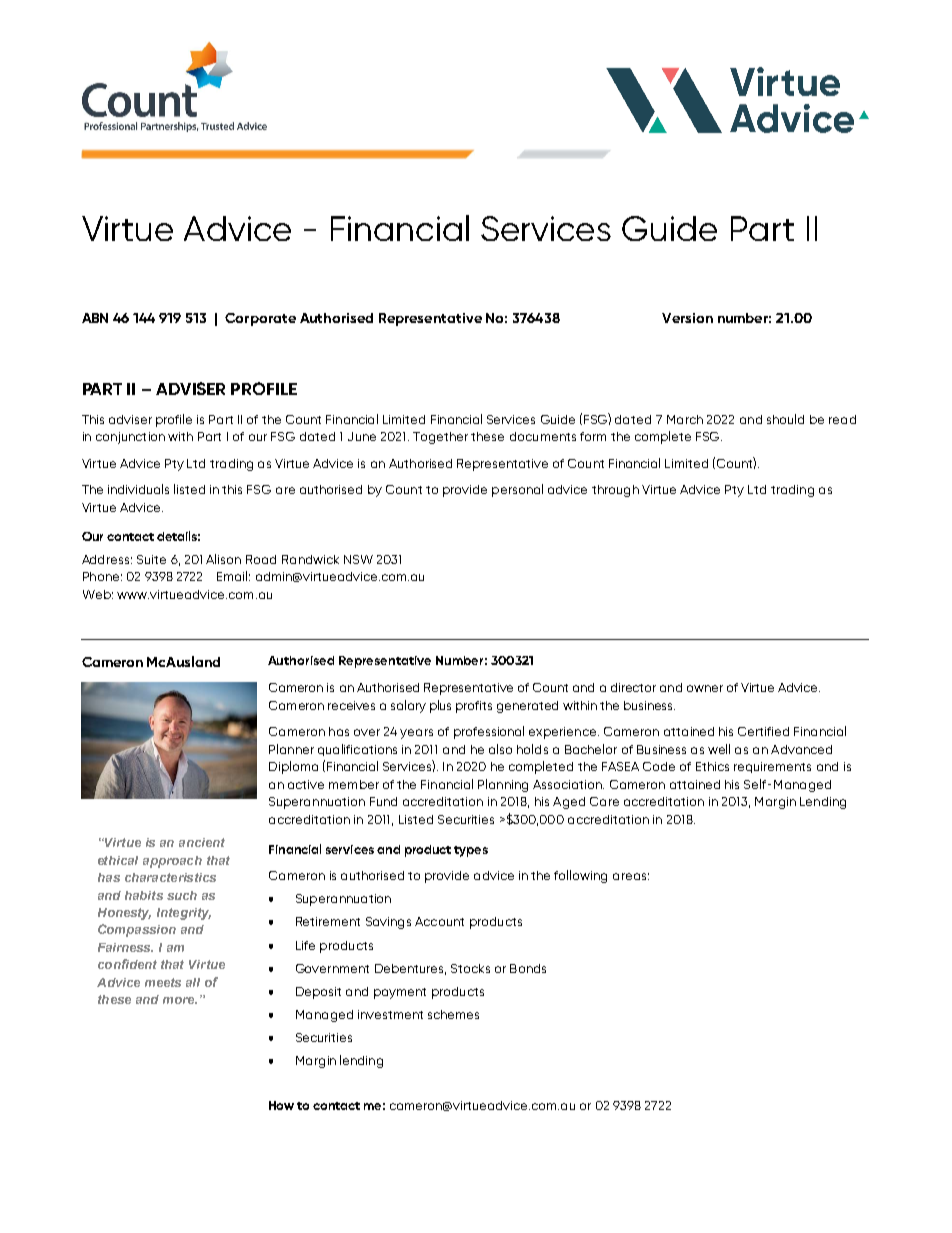 The image size is (952, 1233). I want to click on Together, so click(440, 438).
